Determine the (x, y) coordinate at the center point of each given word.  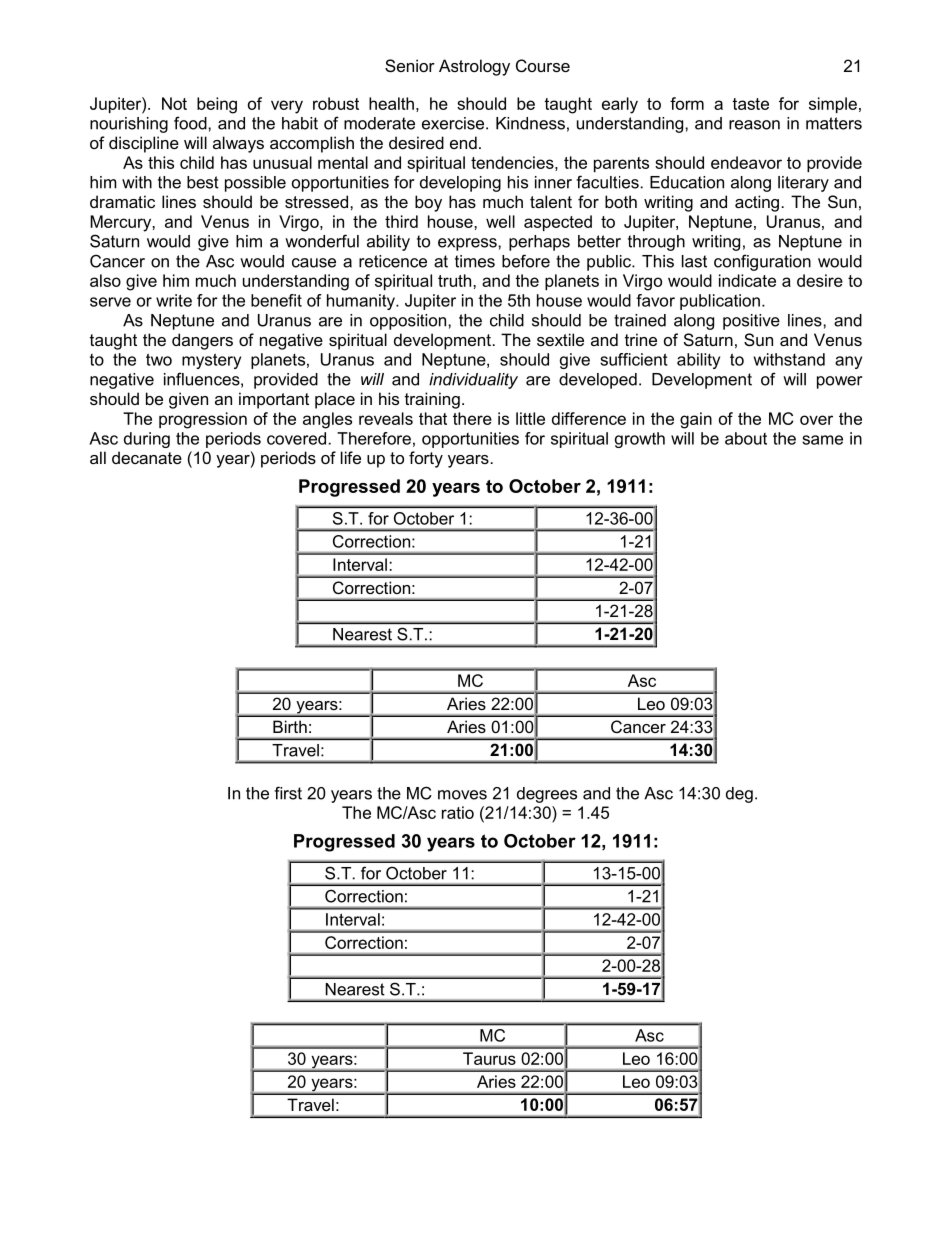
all (98, 457)
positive (751, 322)
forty (426, 459)
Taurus (489, 1058)
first (288, 793)
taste (750, 104)
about (746, 438)
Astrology (474, 67)
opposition (409, 322)
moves (462, 795)
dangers (202, 341)
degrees (547, 795)
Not (174, 103)
